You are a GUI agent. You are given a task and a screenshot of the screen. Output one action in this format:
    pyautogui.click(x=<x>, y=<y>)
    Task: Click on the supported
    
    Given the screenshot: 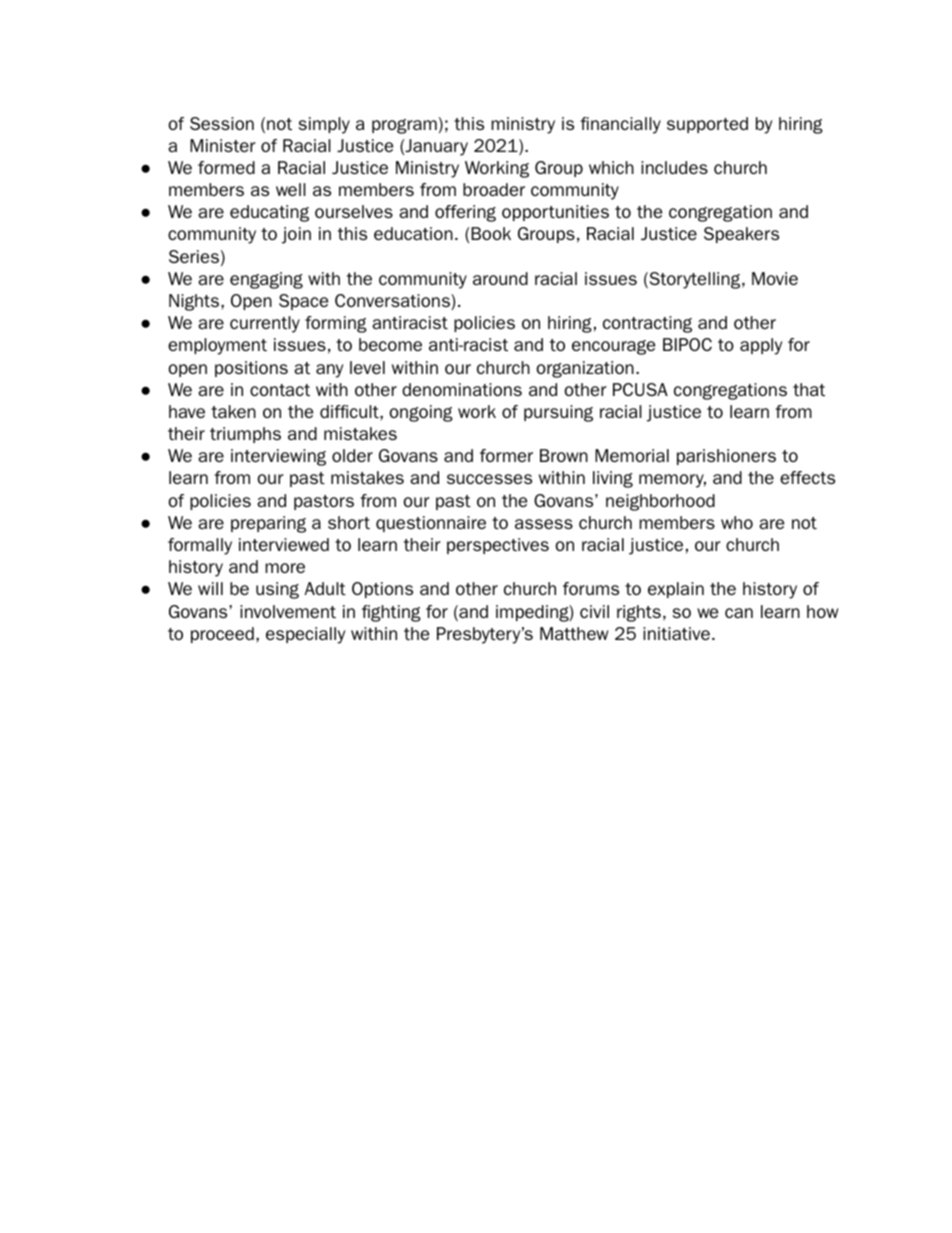 What is the action you would take?
    pyautogui.click(x=707, y=125)
